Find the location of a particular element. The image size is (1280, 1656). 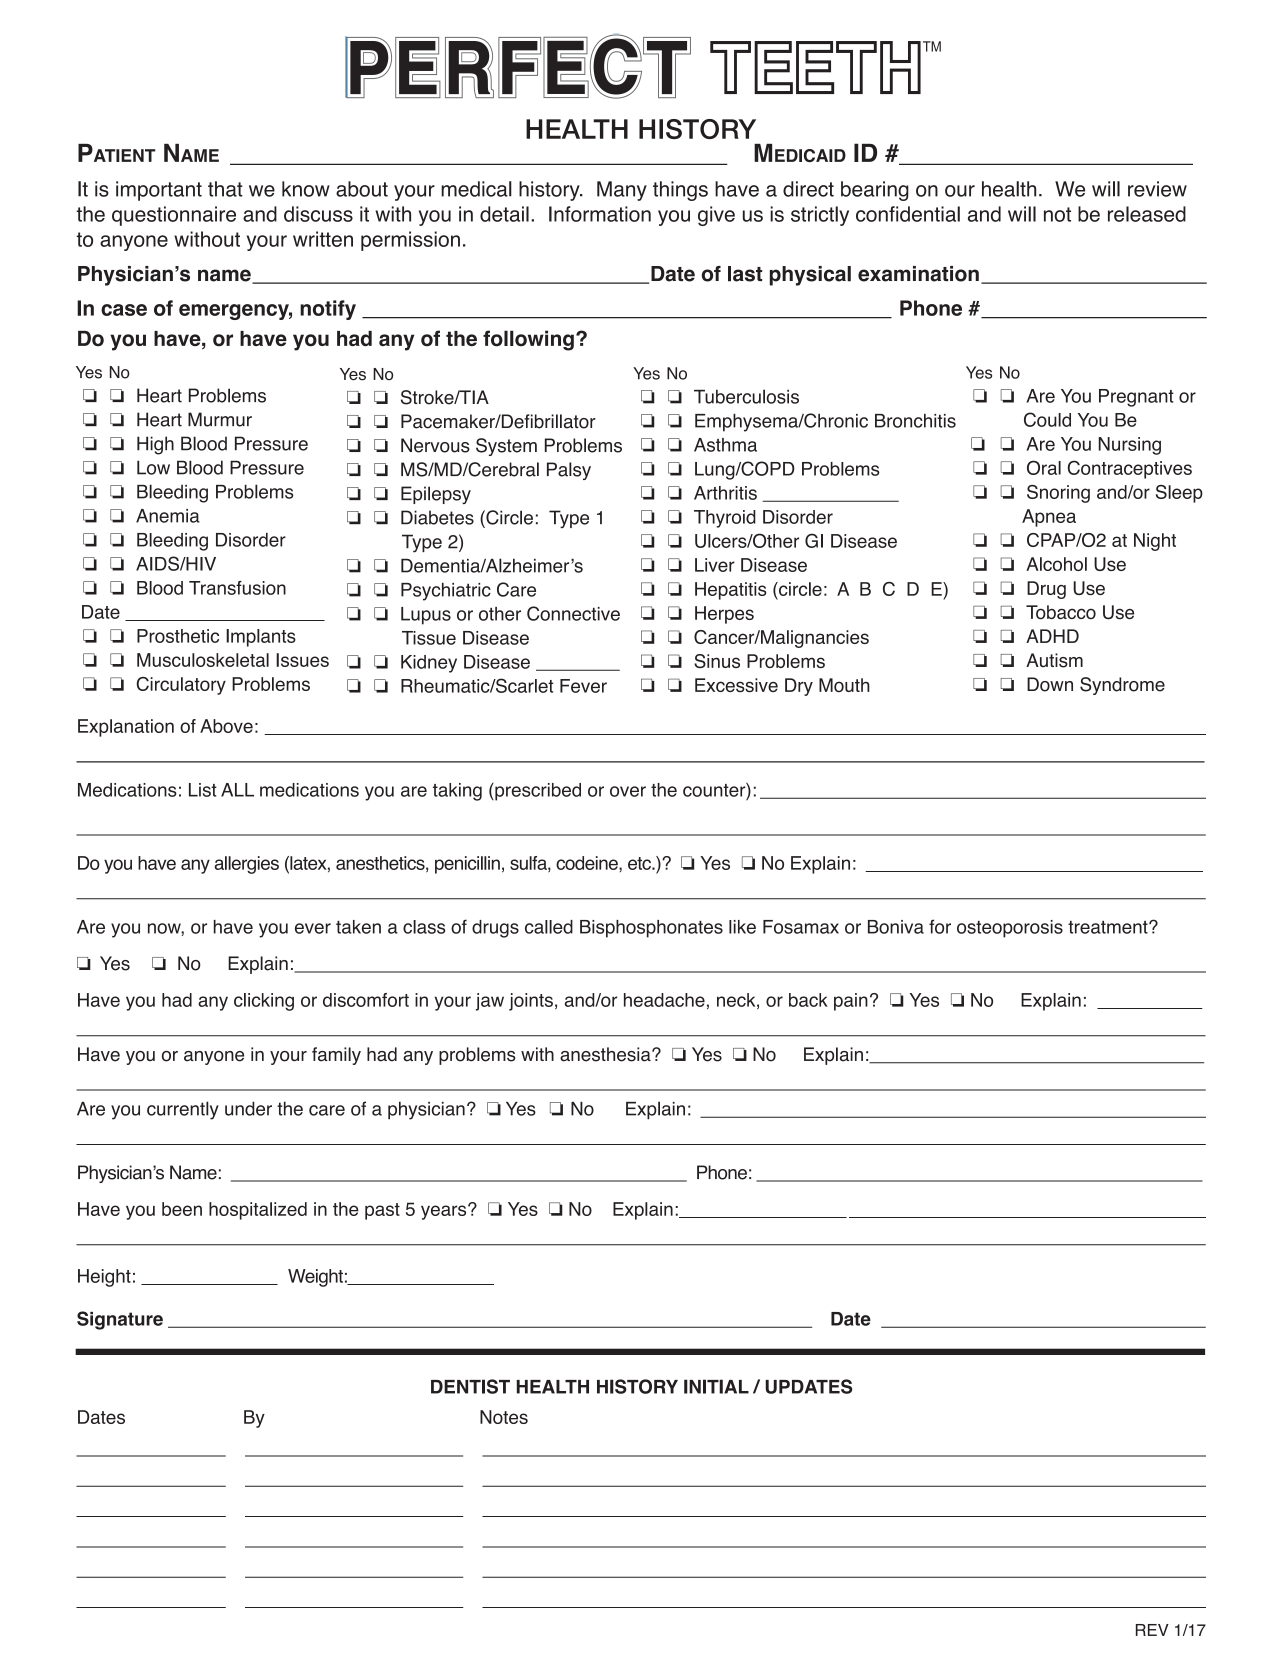

questionnaire is located at coordinates (174, 216).
